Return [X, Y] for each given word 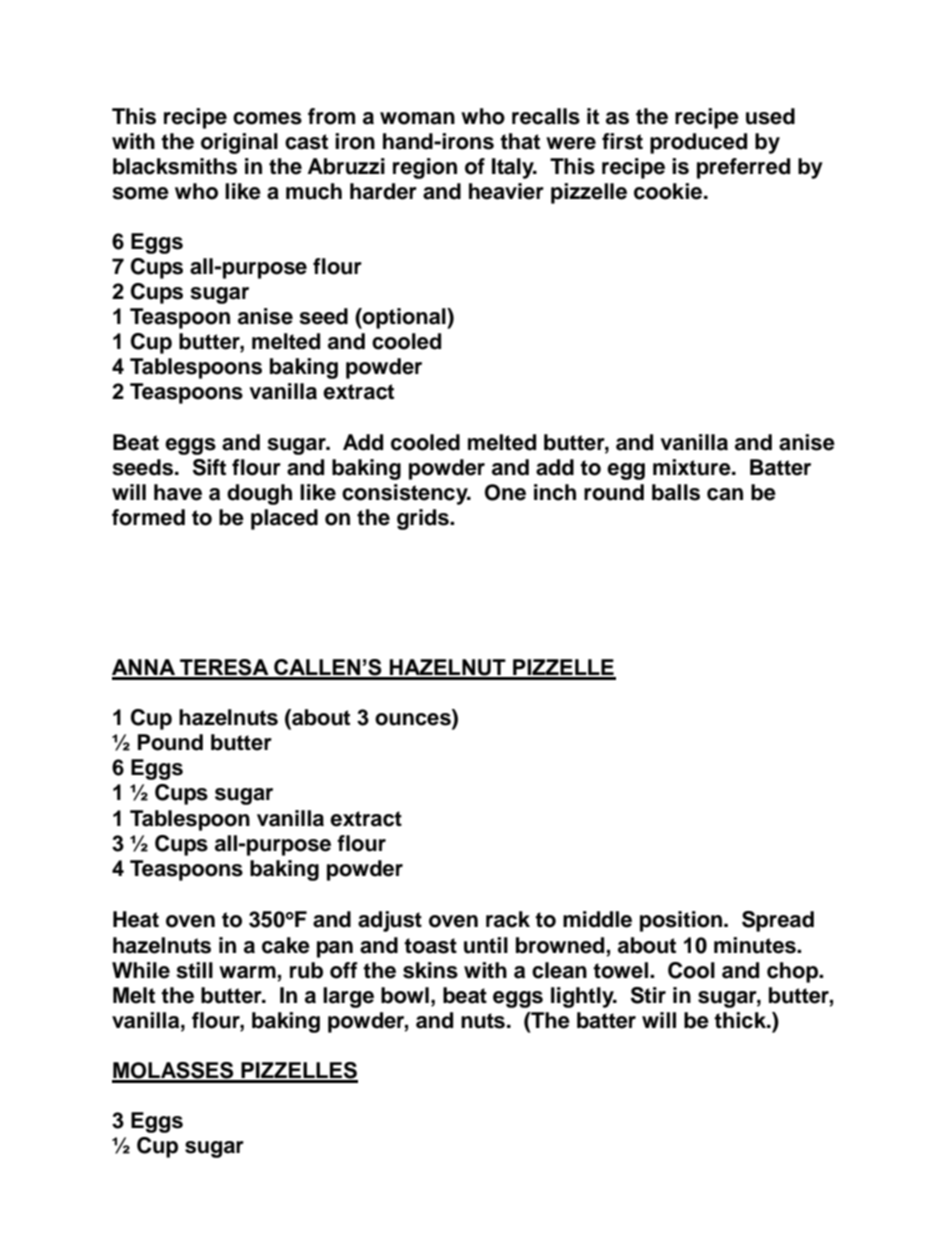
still [194, 970]
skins [430, 970]
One [505, 492]
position [681, 921]
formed [148, 517]
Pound [170, 742]
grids [424, 519]
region [425, 168]
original [239, 143]
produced [698, 143]
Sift [209, 467]
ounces [414, 720]
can [725, 494]
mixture [693, 467]
